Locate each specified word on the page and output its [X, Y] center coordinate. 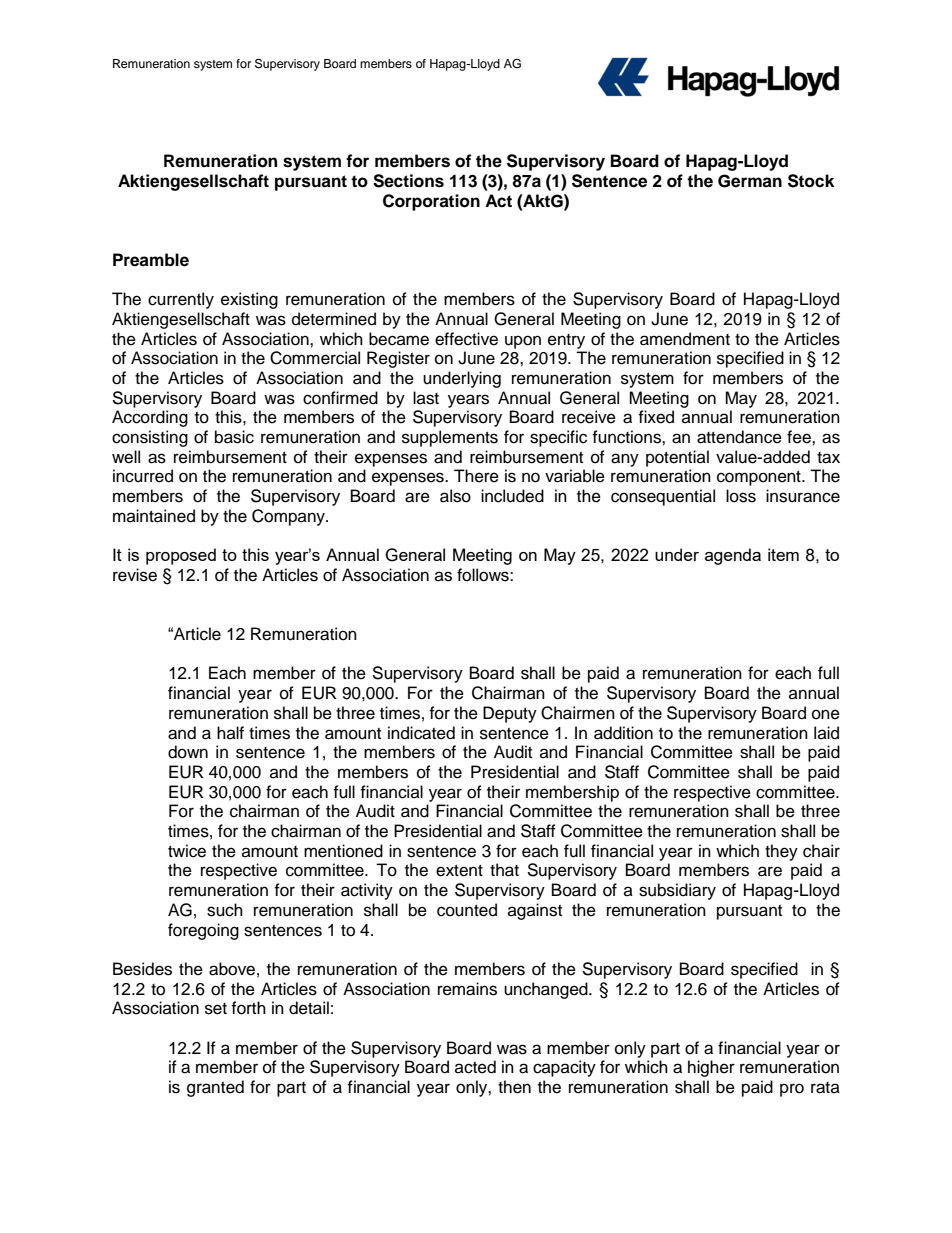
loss [741, 496]
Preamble [151, 260]
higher [711, 1068]
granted [215, 1088]
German [750, 181]
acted [475, 1067]
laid [826, 733]
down [188, 752]
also [455, 496]
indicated [421, 733]
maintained [154, 516]
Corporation [431, 202]
